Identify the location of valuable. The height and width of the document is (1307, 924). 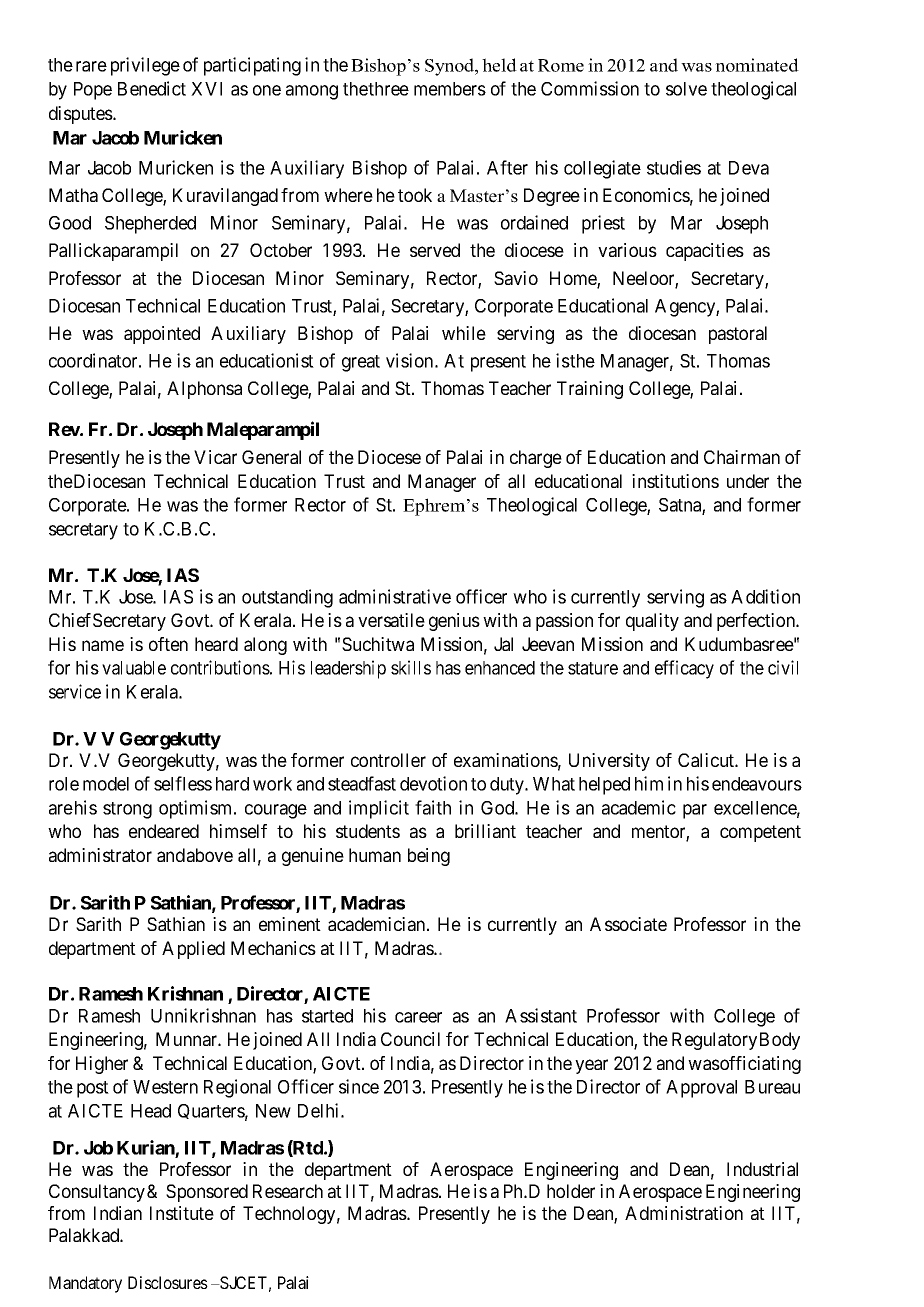
(134, 668).
